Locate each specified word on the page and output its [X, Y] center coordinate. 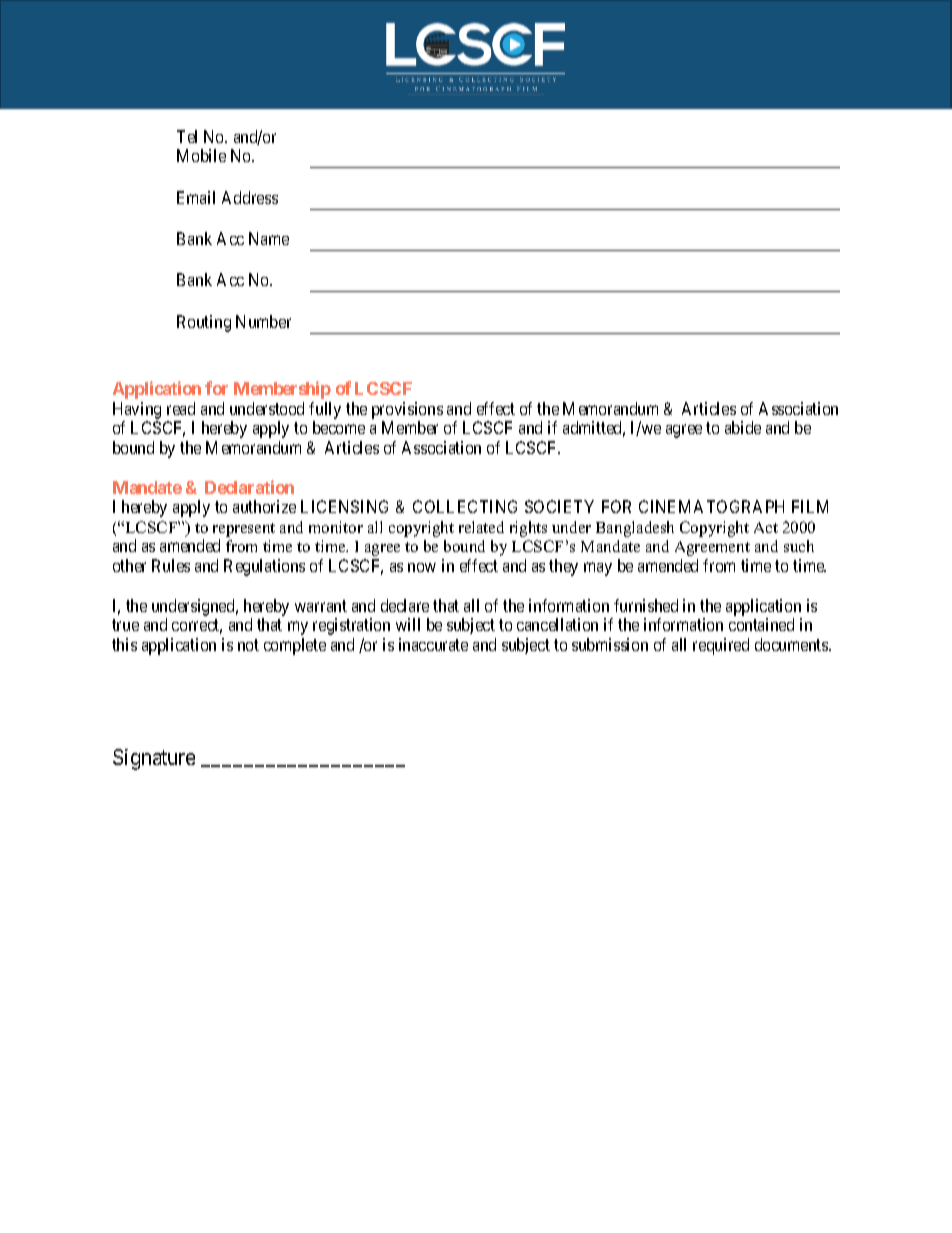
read [181, 408]
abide [743, 427]
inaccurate [433, 644]
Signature [154, 759]
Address [250, 197]
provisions [407, 410]
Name [269, 238]
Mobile [201, 155]
